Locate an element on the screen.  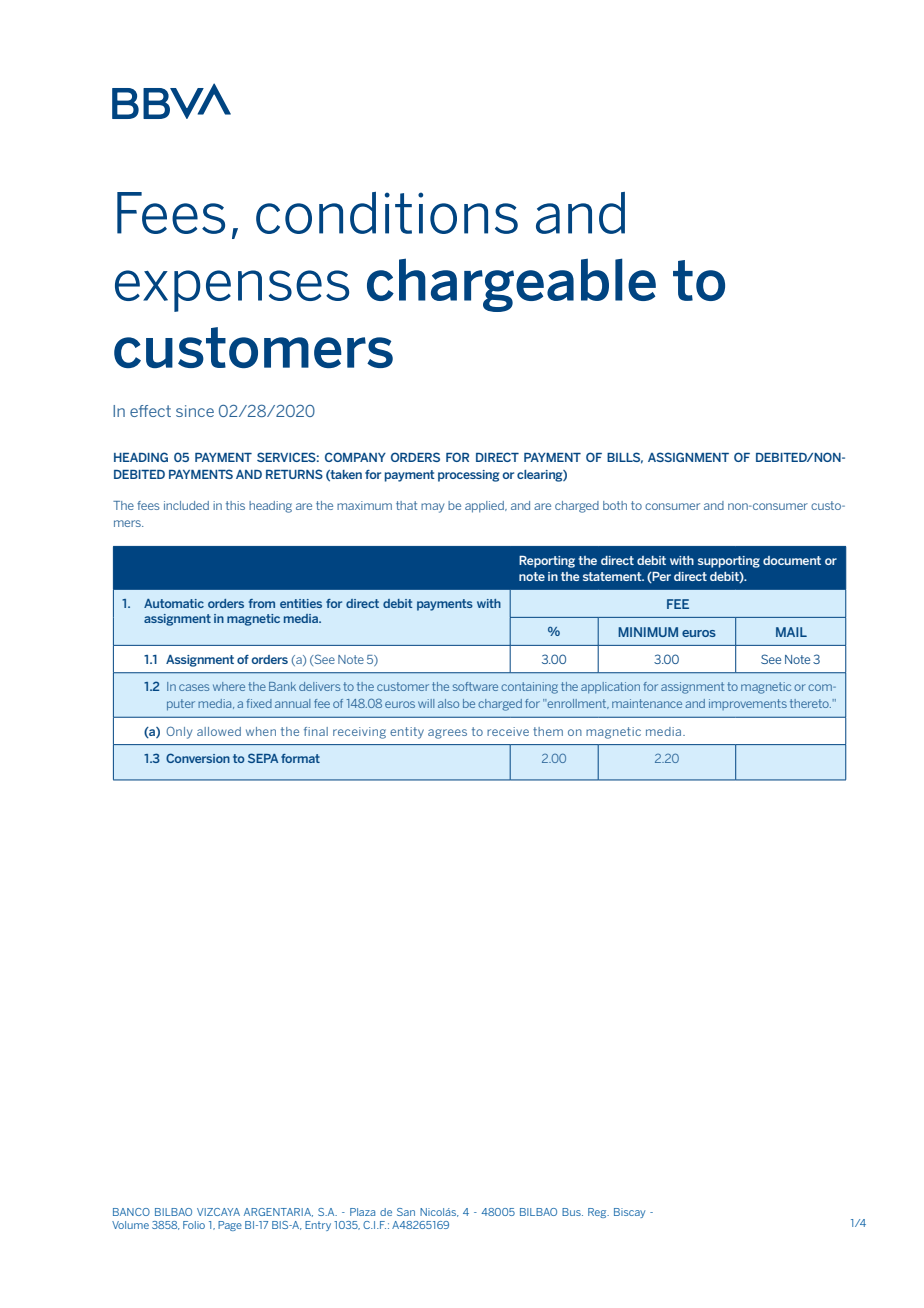
conditions is located at coordinates (387, 213).
